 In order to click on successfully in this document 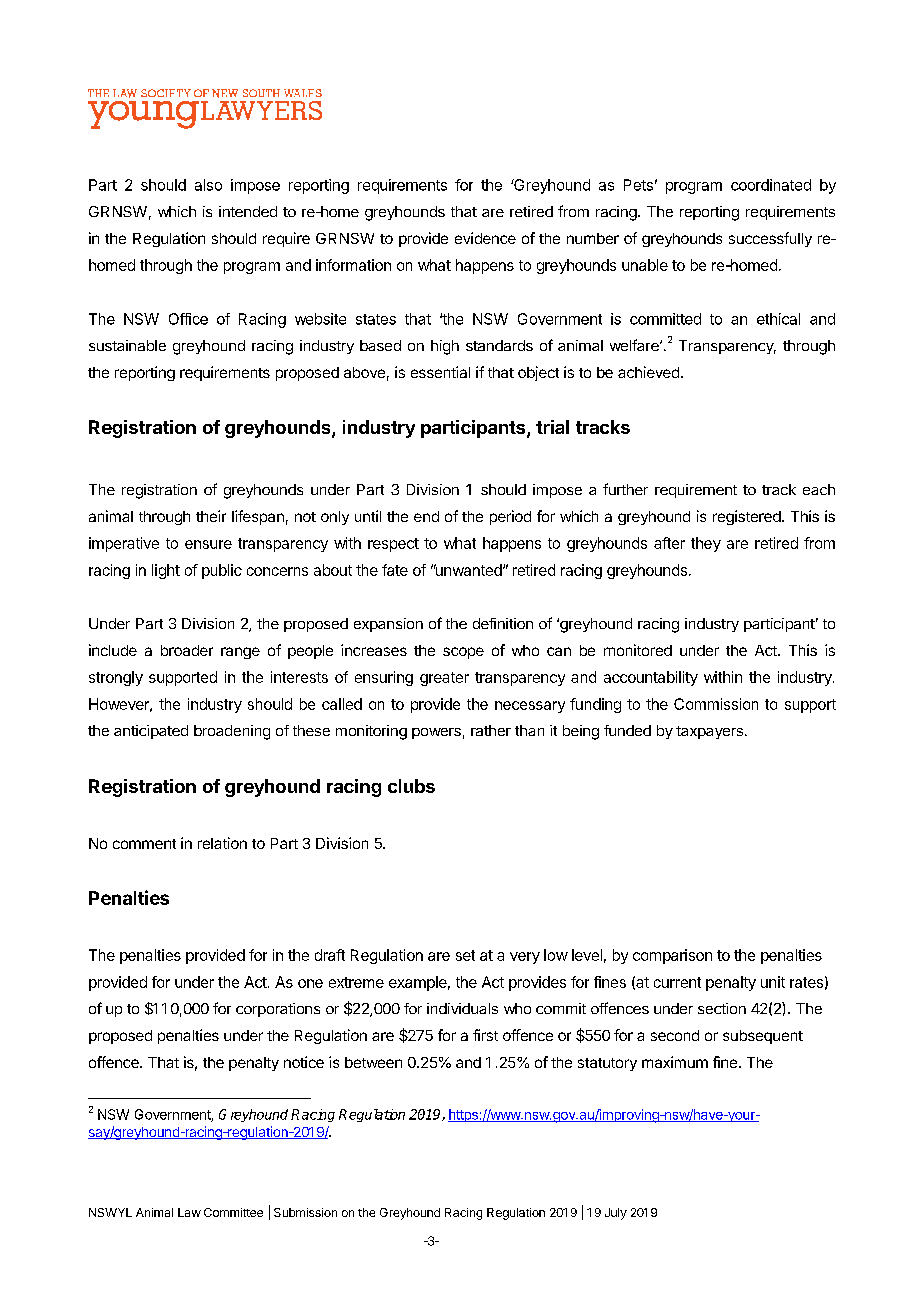, I will do `click(770, 239)`.
